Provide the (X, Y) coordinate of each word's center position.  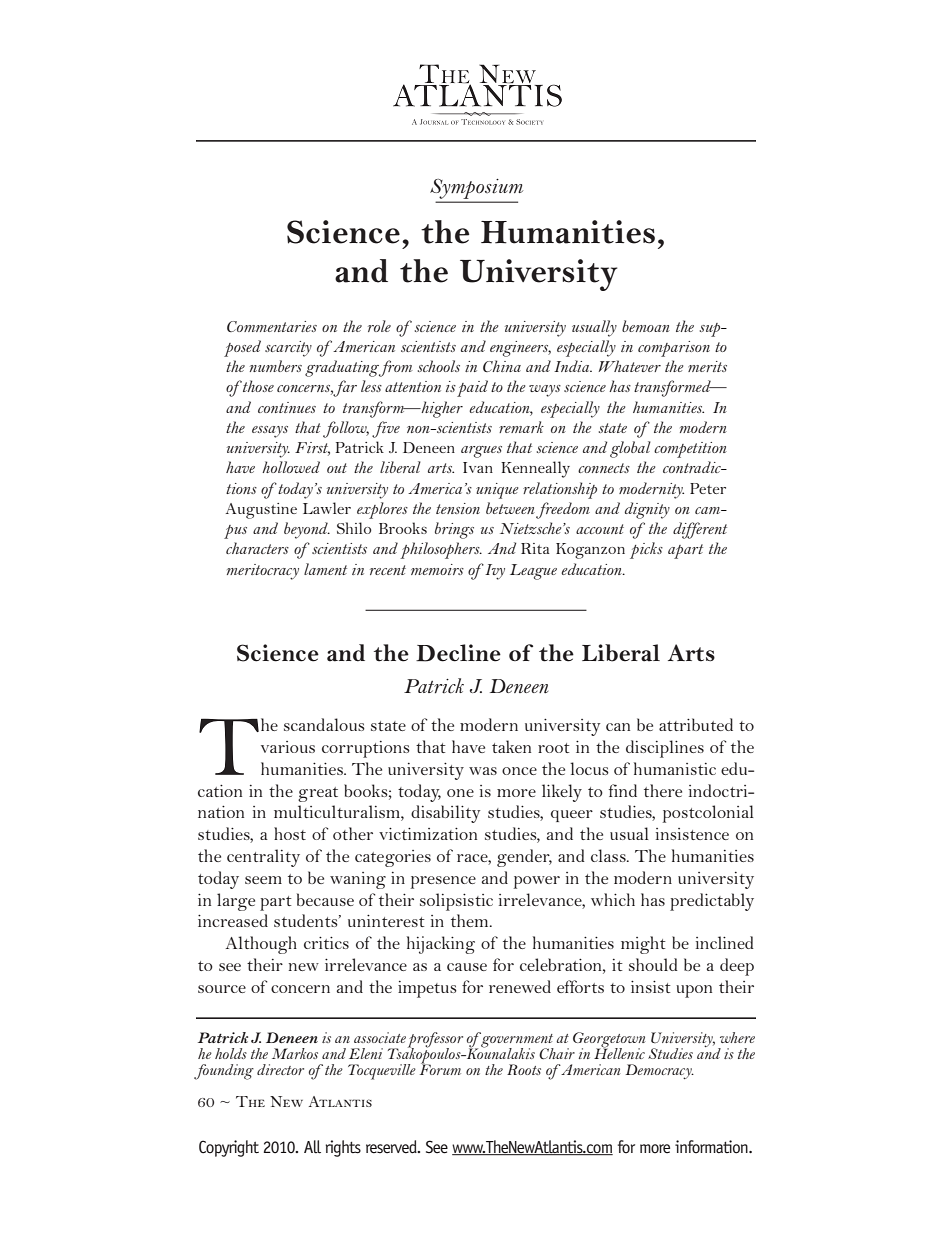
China (502, 366)
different (700, 530)
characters (257, 548)
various (288, 747)
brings (454, 530)
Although (261, 945)
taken (511, 746)
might (643, 945)
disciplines (665, 749)
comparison (674, 349)
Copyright (229, 1148)
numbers (276, 366)
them (471, 920)
